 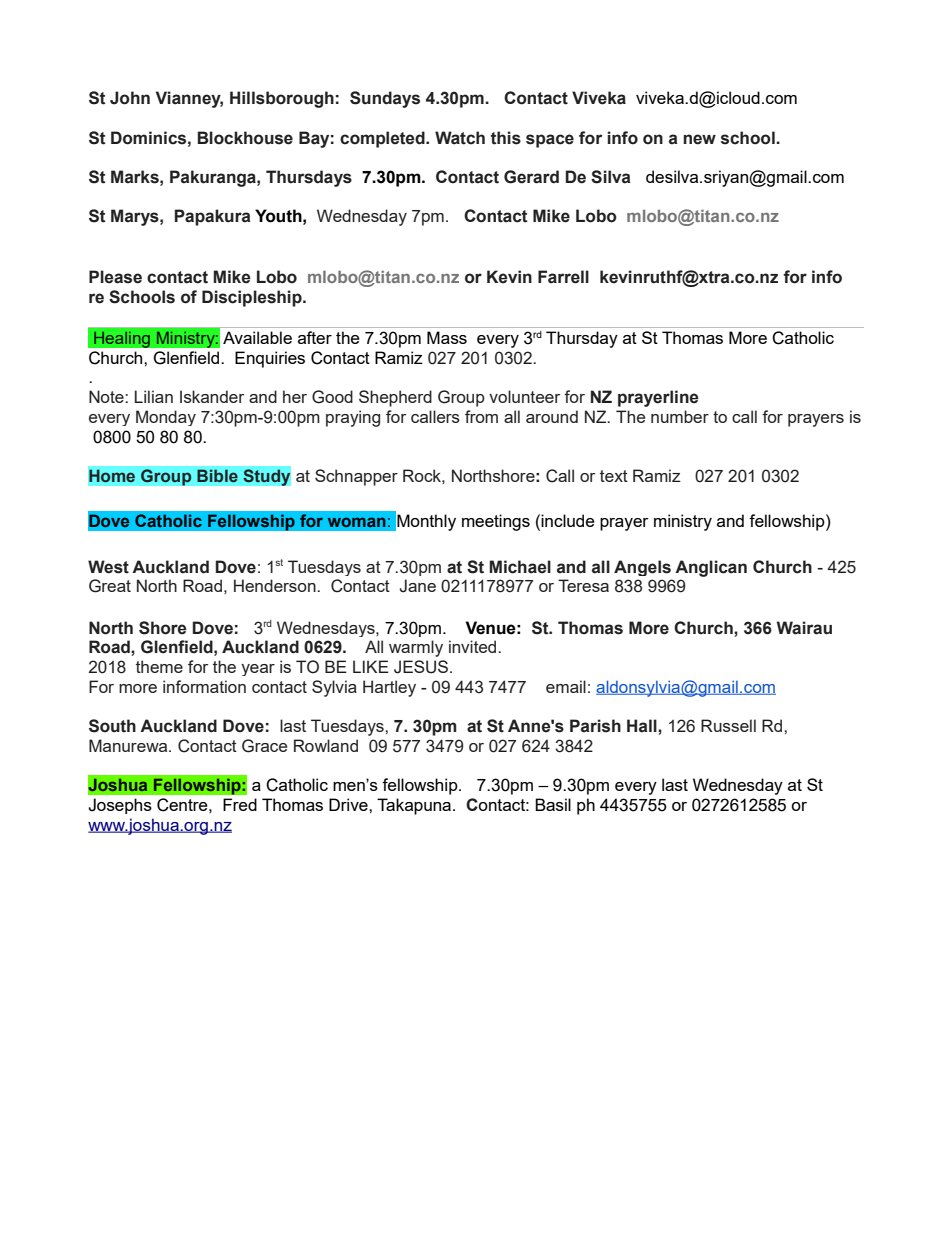 I want to click on text, so click(x=614, y=476).
